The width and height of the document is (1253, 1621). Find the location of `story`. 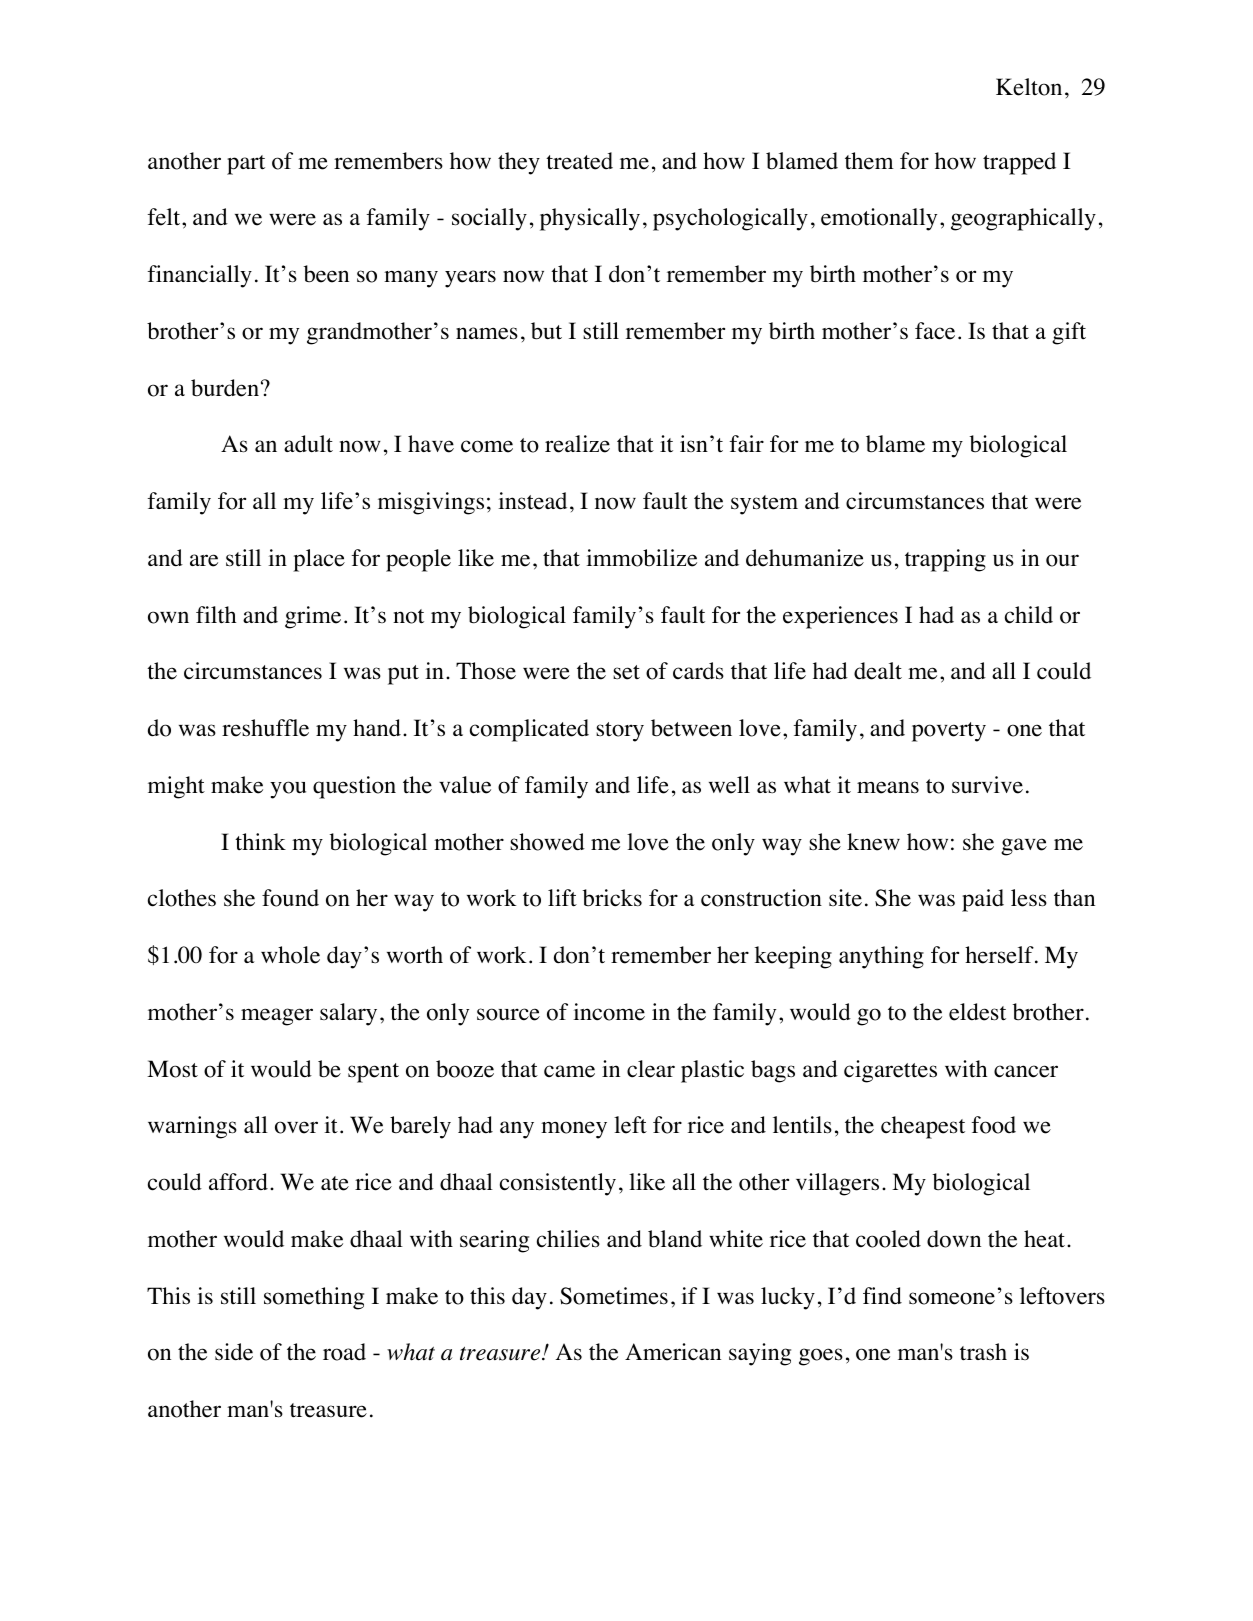

story is located at coordinates (620, 732).
